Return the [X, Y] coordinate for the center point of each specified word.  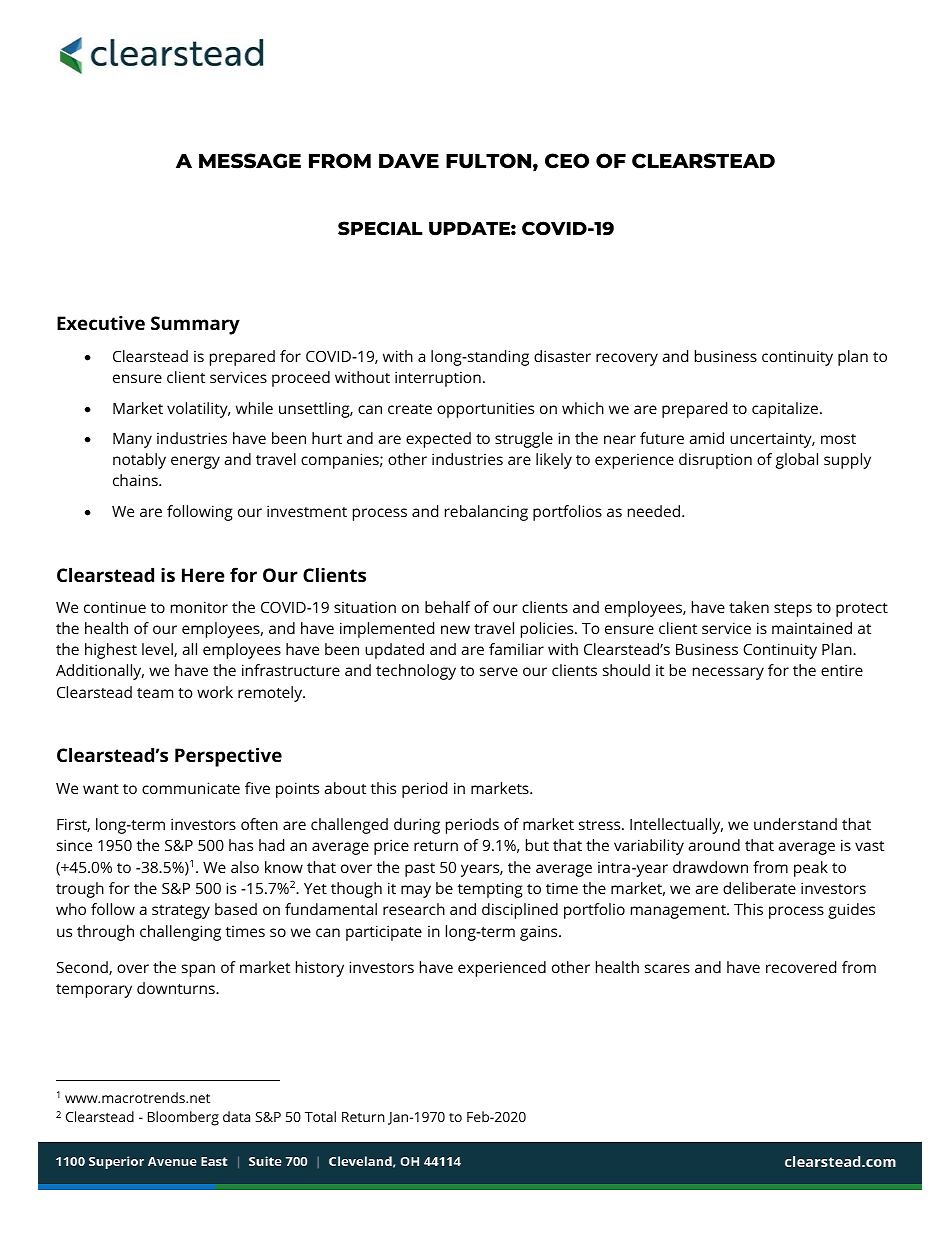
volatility [198, 410]
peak [811, 869]
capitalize [785, 410]
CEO [567, 161]
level [158, 650]
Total [320, 1116]
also [245, 867]
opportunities [485, 410]
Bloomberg [183, 1118]
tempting [490, 890]
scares [667, 968]
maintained [812, 628]
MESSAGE [250, 161]
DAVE [409, 161]
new [455, 629]
